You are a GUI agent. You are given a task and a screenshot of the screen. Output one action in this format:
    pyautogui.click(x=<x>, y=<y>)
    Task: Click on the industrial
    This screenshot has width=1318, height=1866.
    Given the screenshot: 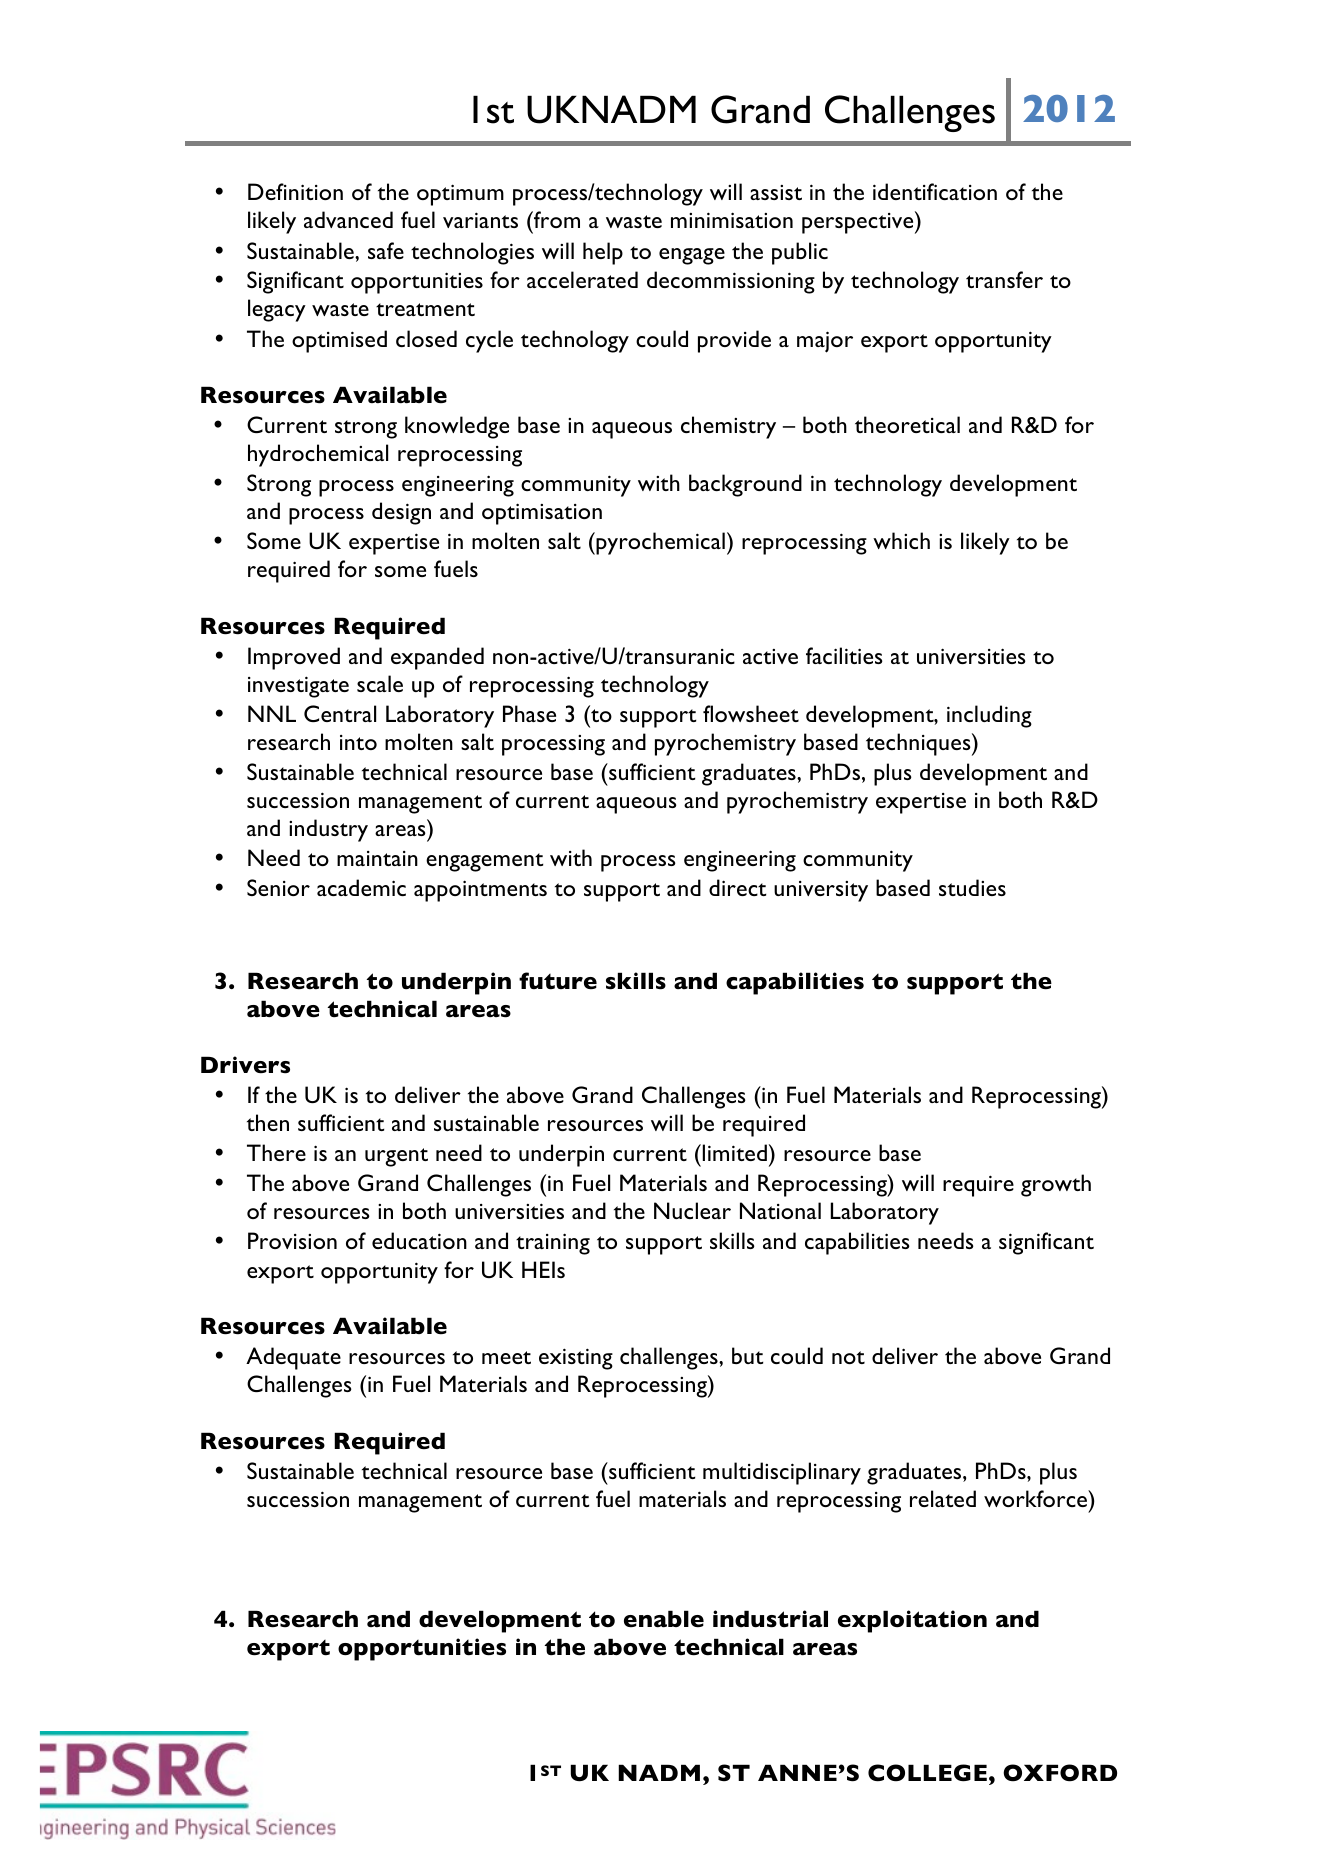 What is the action you would take?
    pyautogui.click(x=770, y=1619)
